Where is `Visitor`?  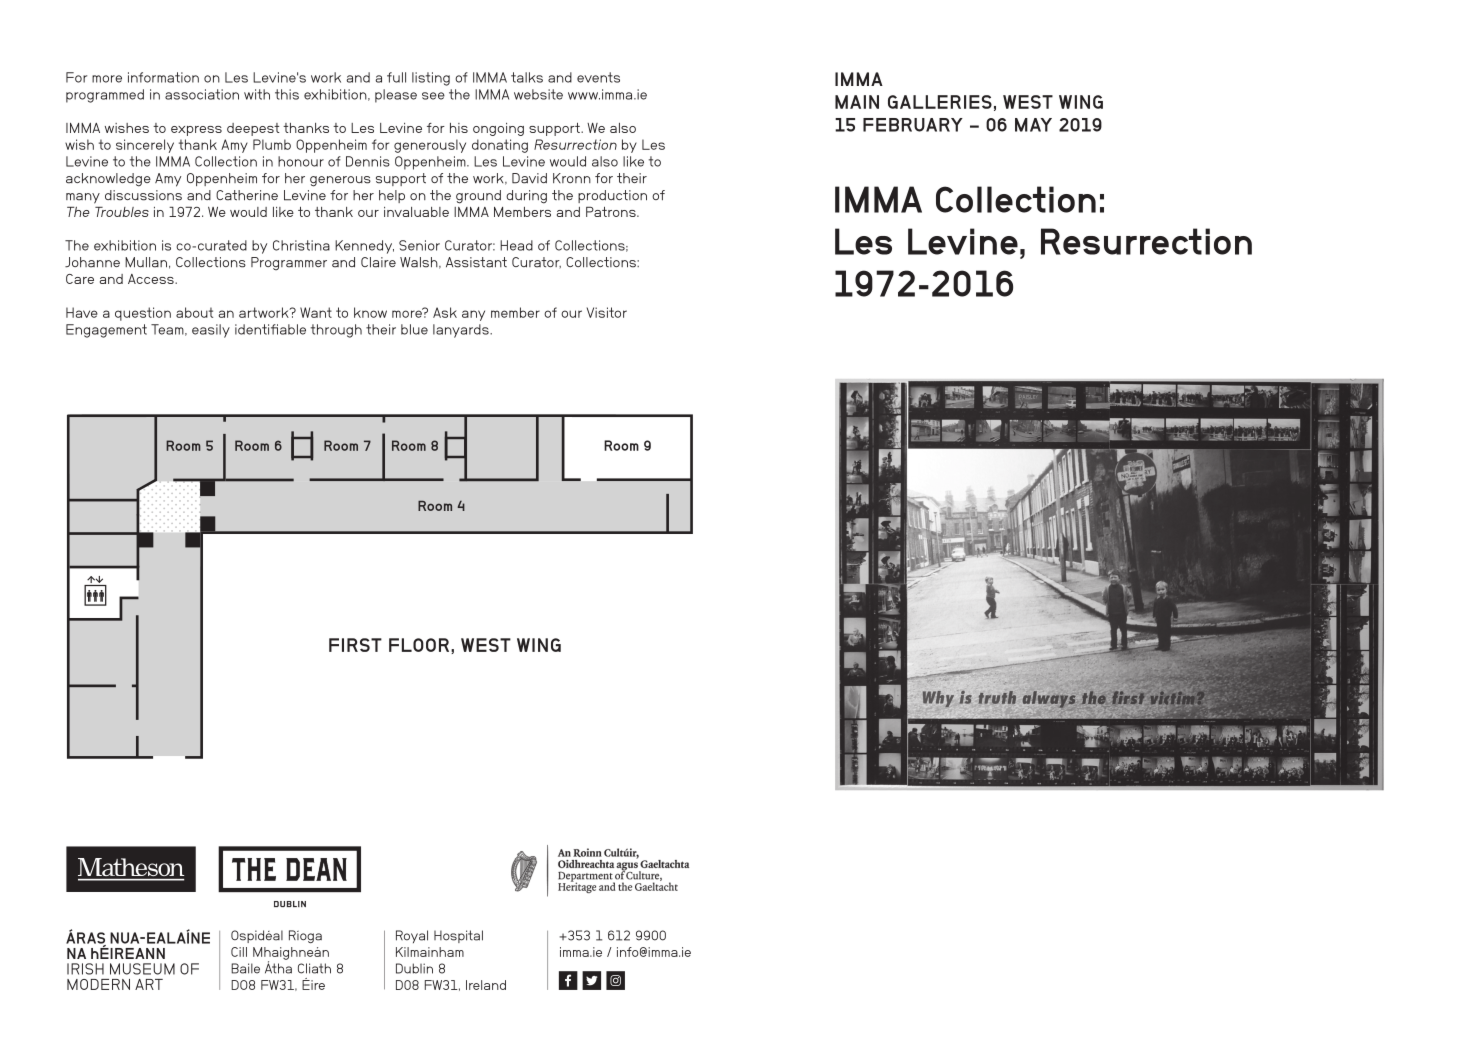 Visitor is located at coordinates (607, 312).
